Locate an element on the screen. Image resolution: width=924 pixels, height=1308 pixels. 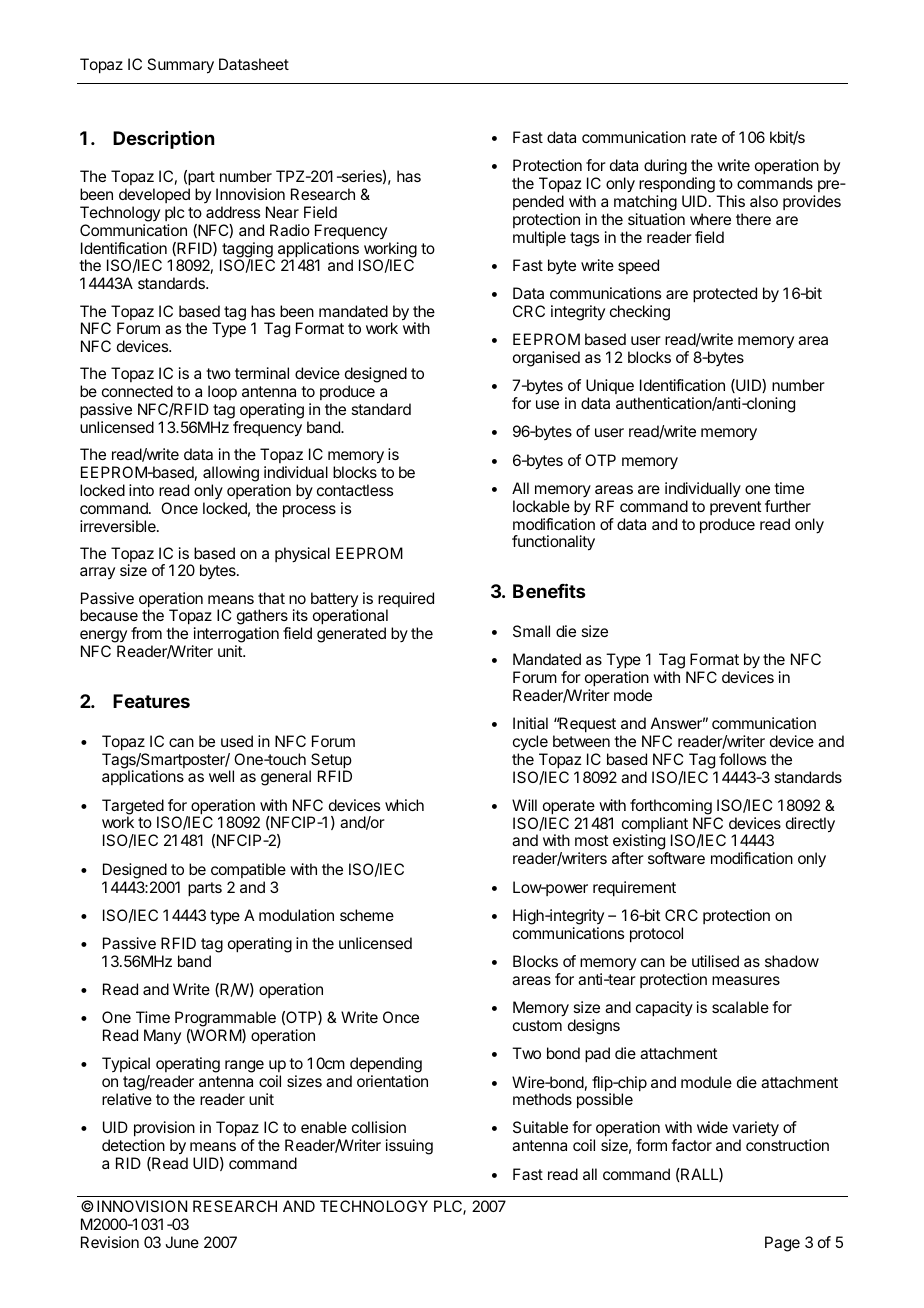
protected is located at coordinates (725, 295).
